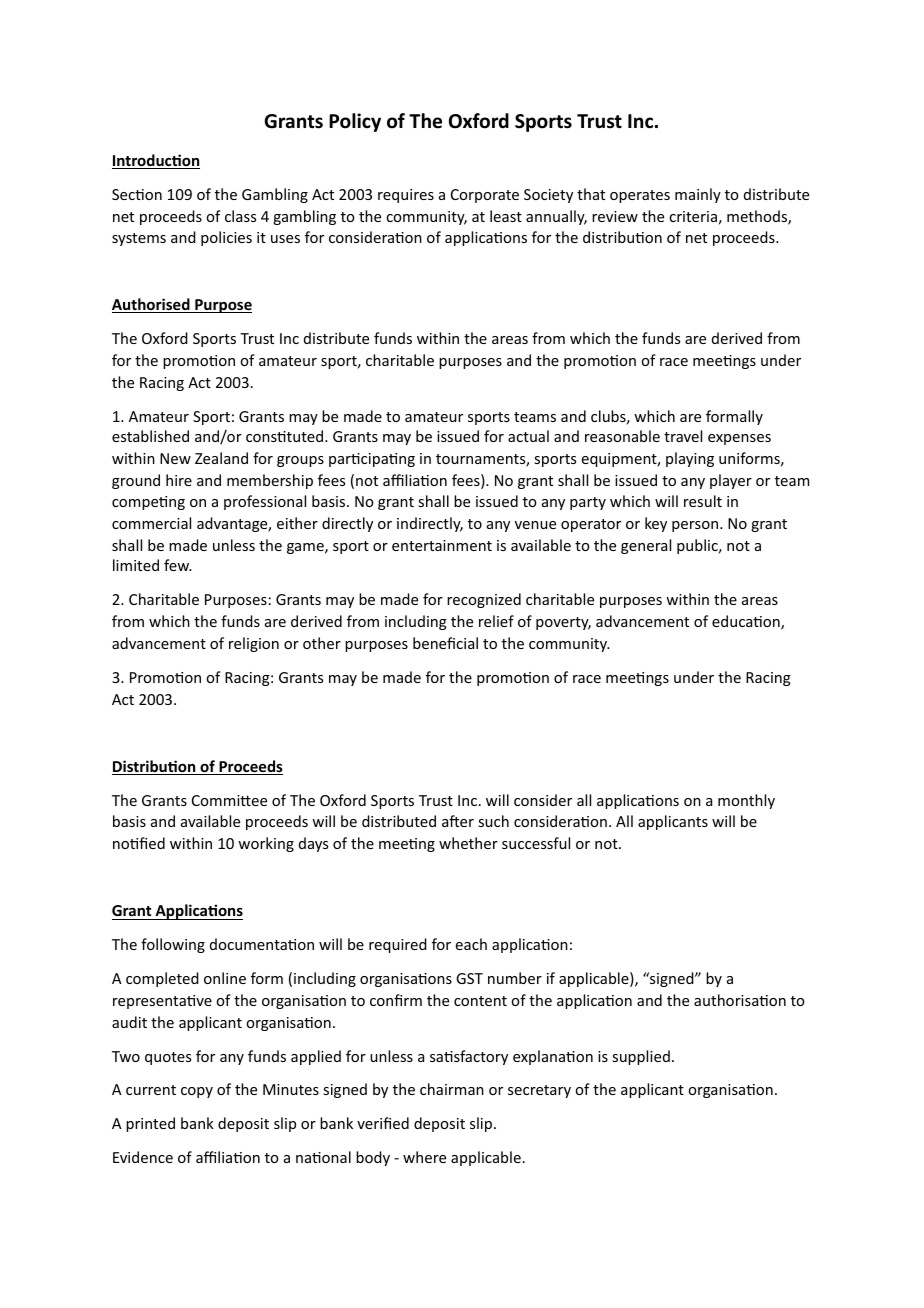 The width and height of the page is (924, 1308). Describe the element at coordinates (254, 644) in the page. I see `religion` at that location.
